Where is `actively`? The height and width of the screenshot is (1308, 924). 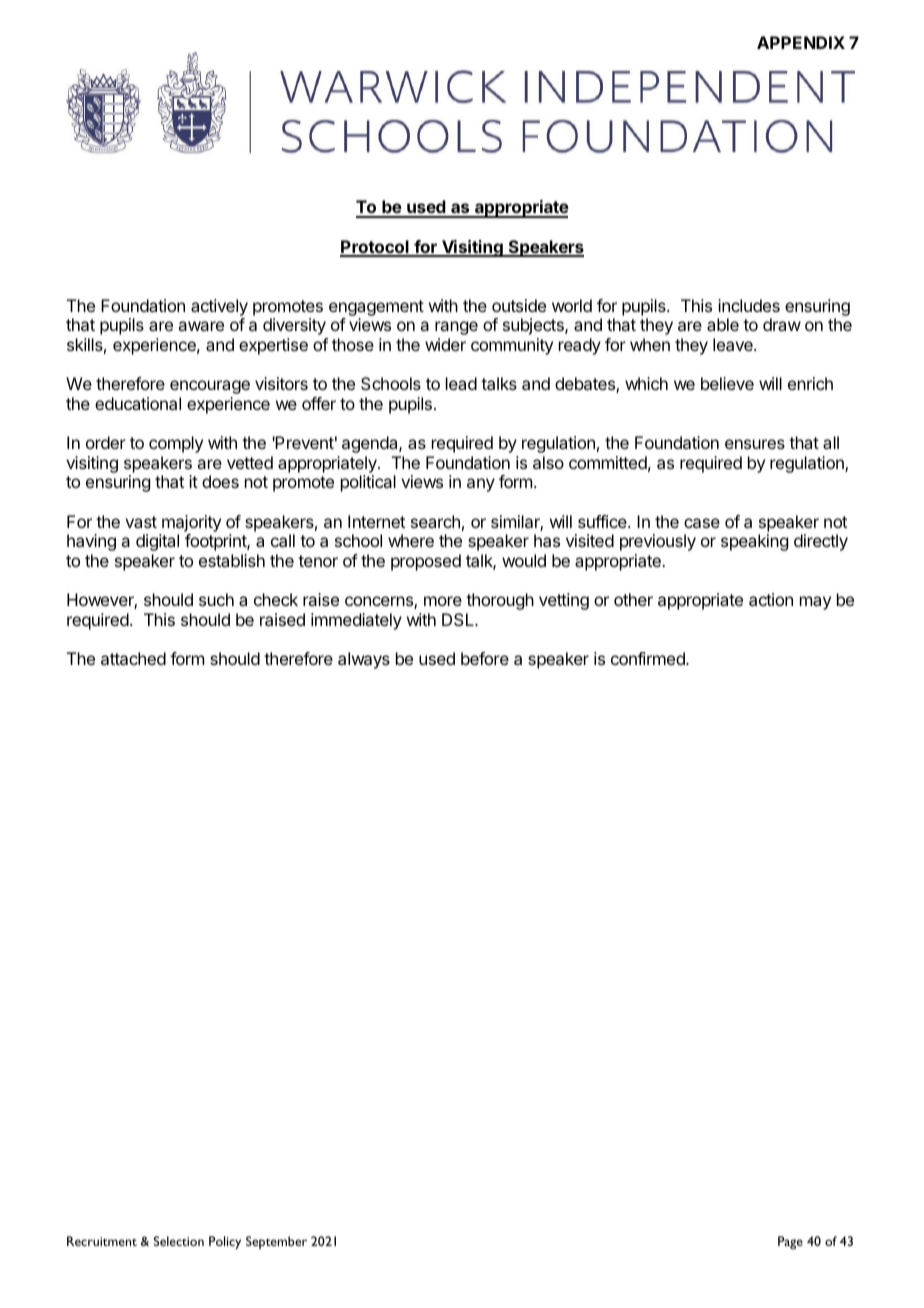 actively is located at coordinates (219, 307).
